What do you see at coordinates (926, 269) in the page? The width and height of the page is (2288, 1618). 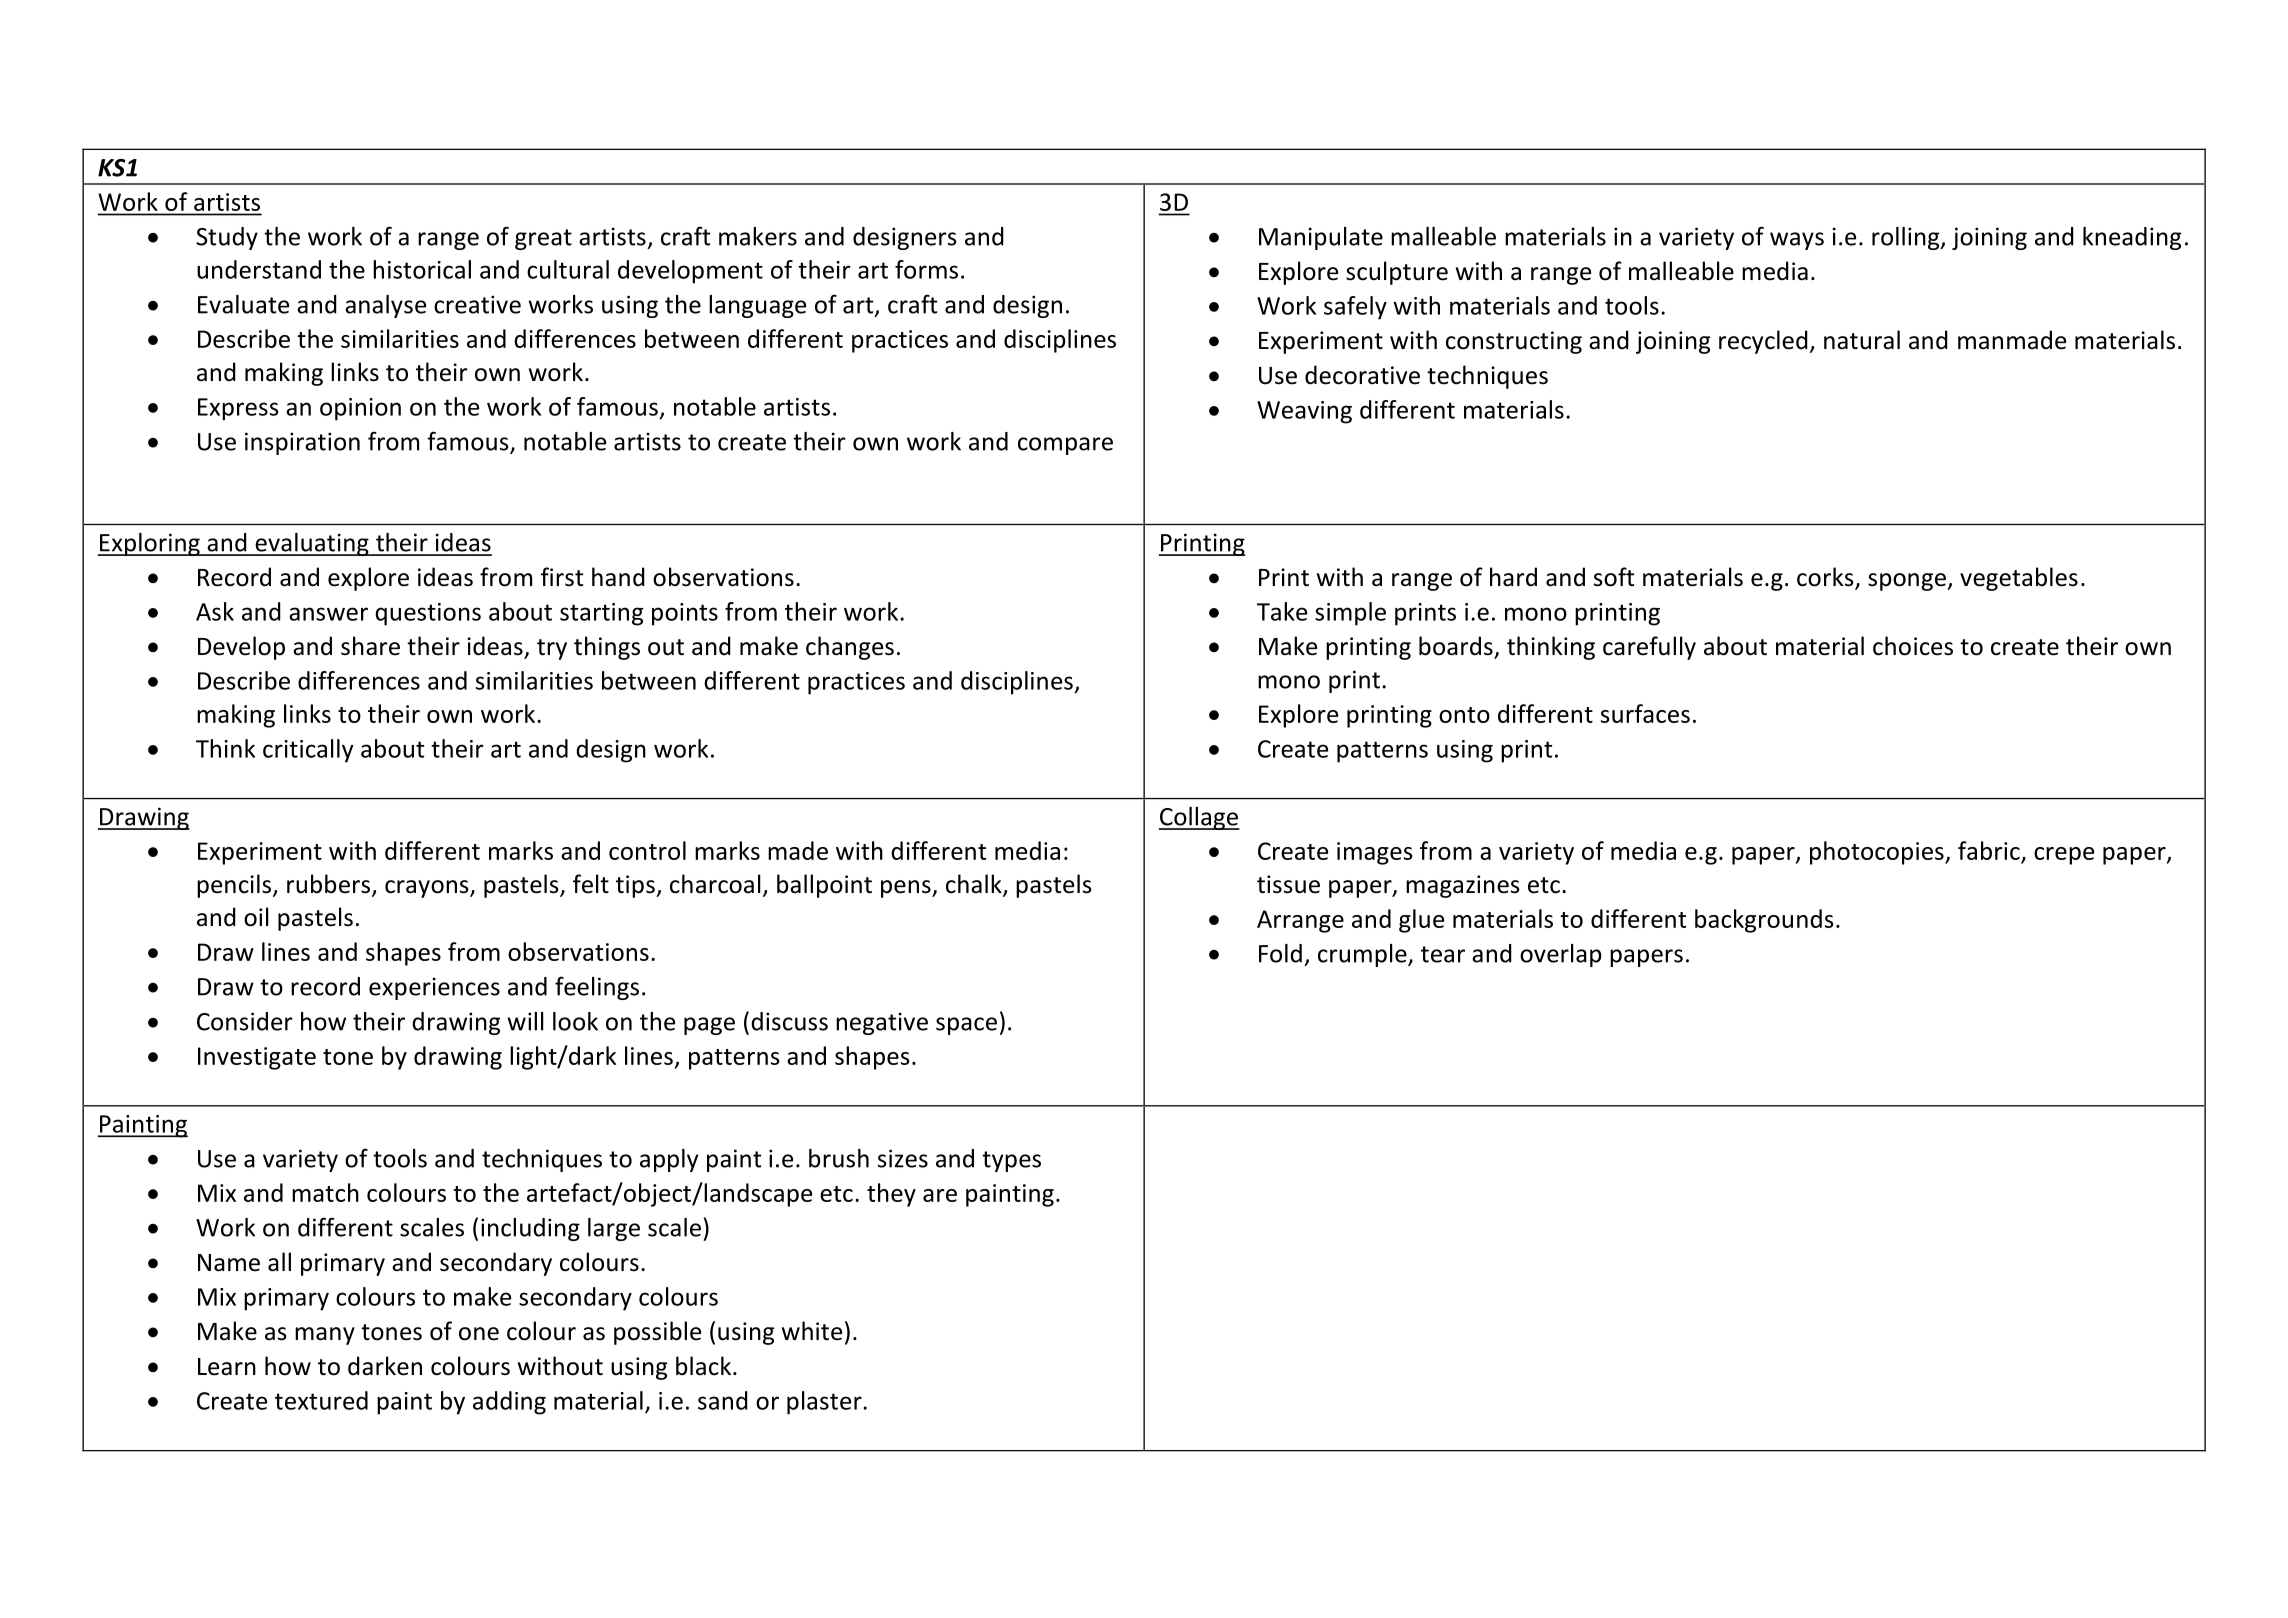 I see `forms` at bounding box center [926, 269].
